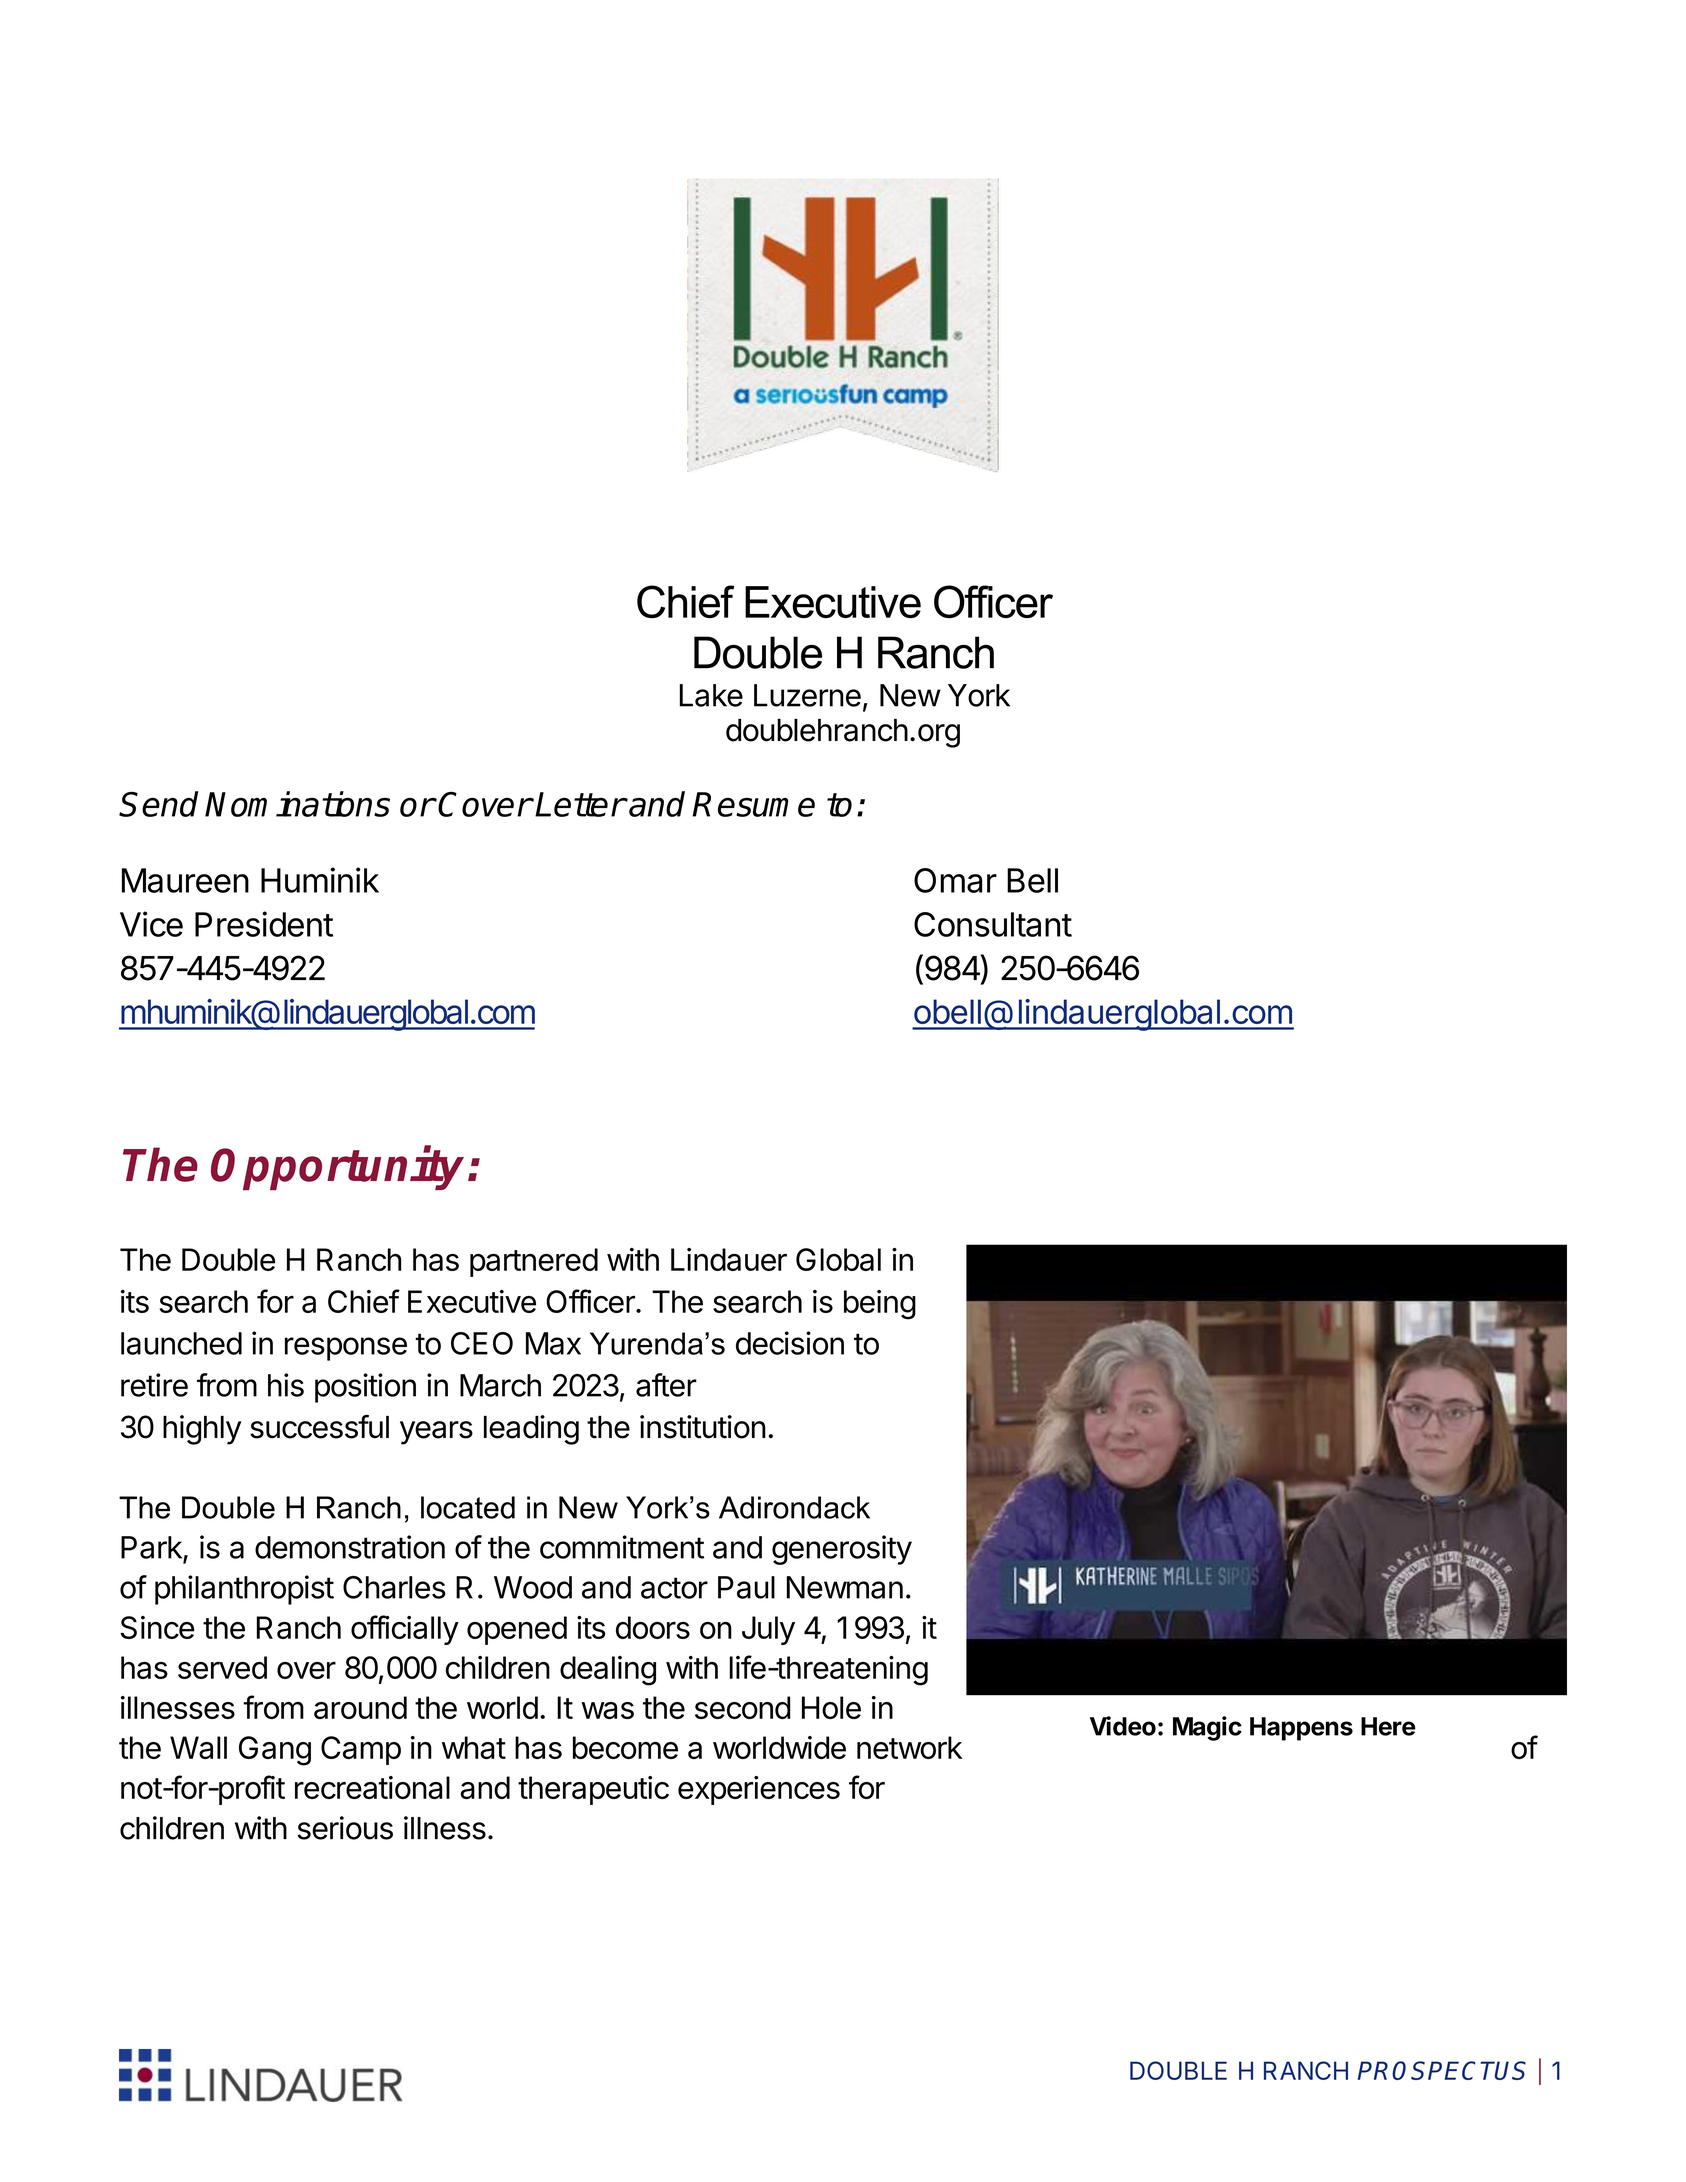 The height and width of the document is (2182, 1686). I want to click on his, so click(286, 1385).
